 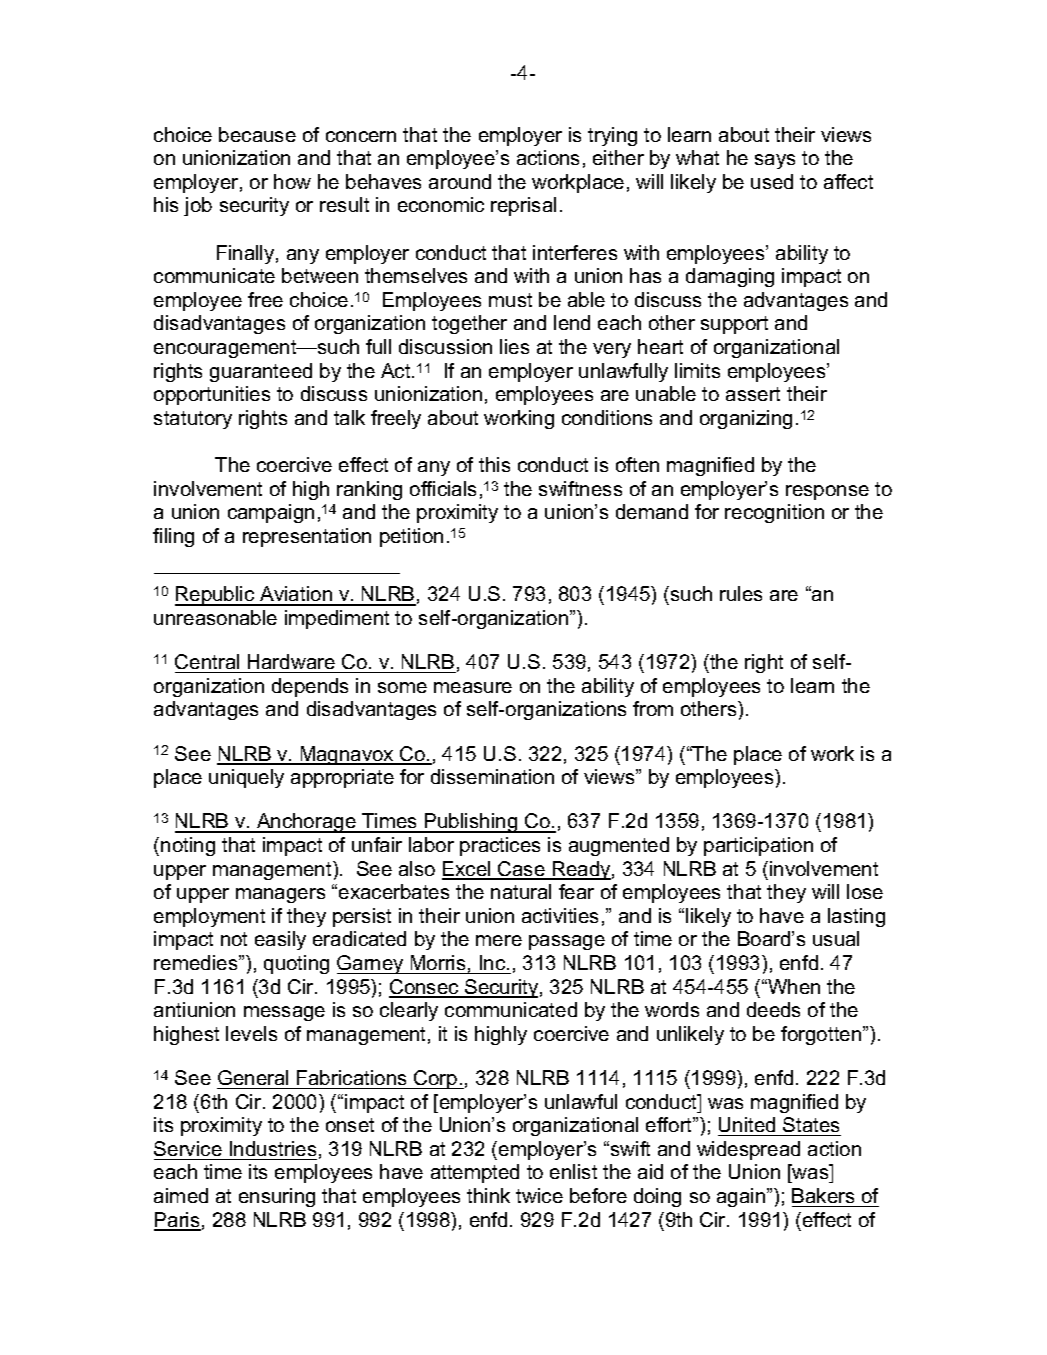 What do you see at coordinates (494, 464) in the document?
I see `this` at bounding box center [494, 464].
